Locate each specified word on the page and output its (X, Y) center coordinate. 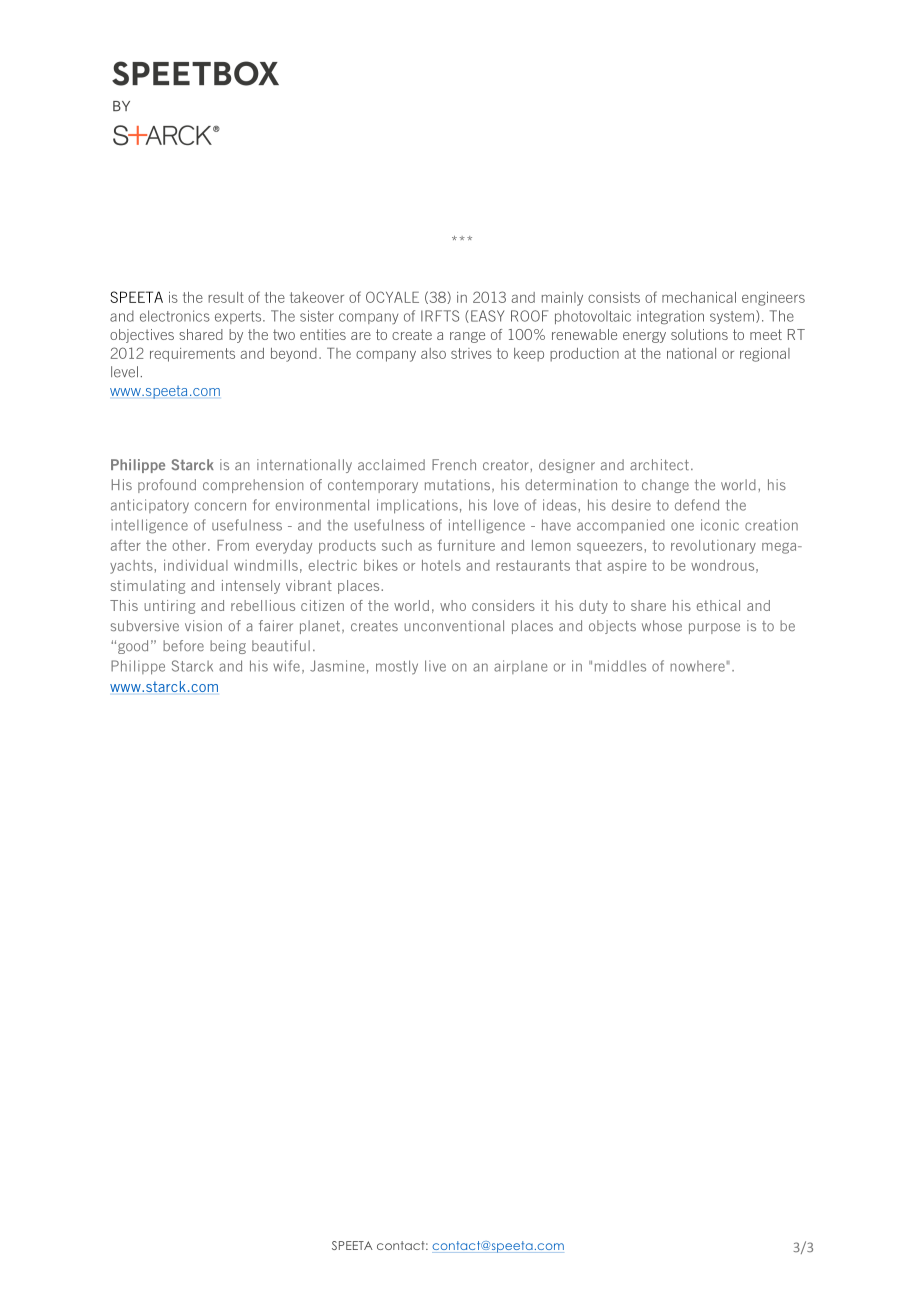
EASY (487, 316)
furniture (466, 545)
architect (659, 464)
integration (670, 317)
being (228, 647)
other (190, 545)
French (454, 464)
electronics (175, 316)
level (124, 372)
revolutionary (713, 547)
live (435, 666)
